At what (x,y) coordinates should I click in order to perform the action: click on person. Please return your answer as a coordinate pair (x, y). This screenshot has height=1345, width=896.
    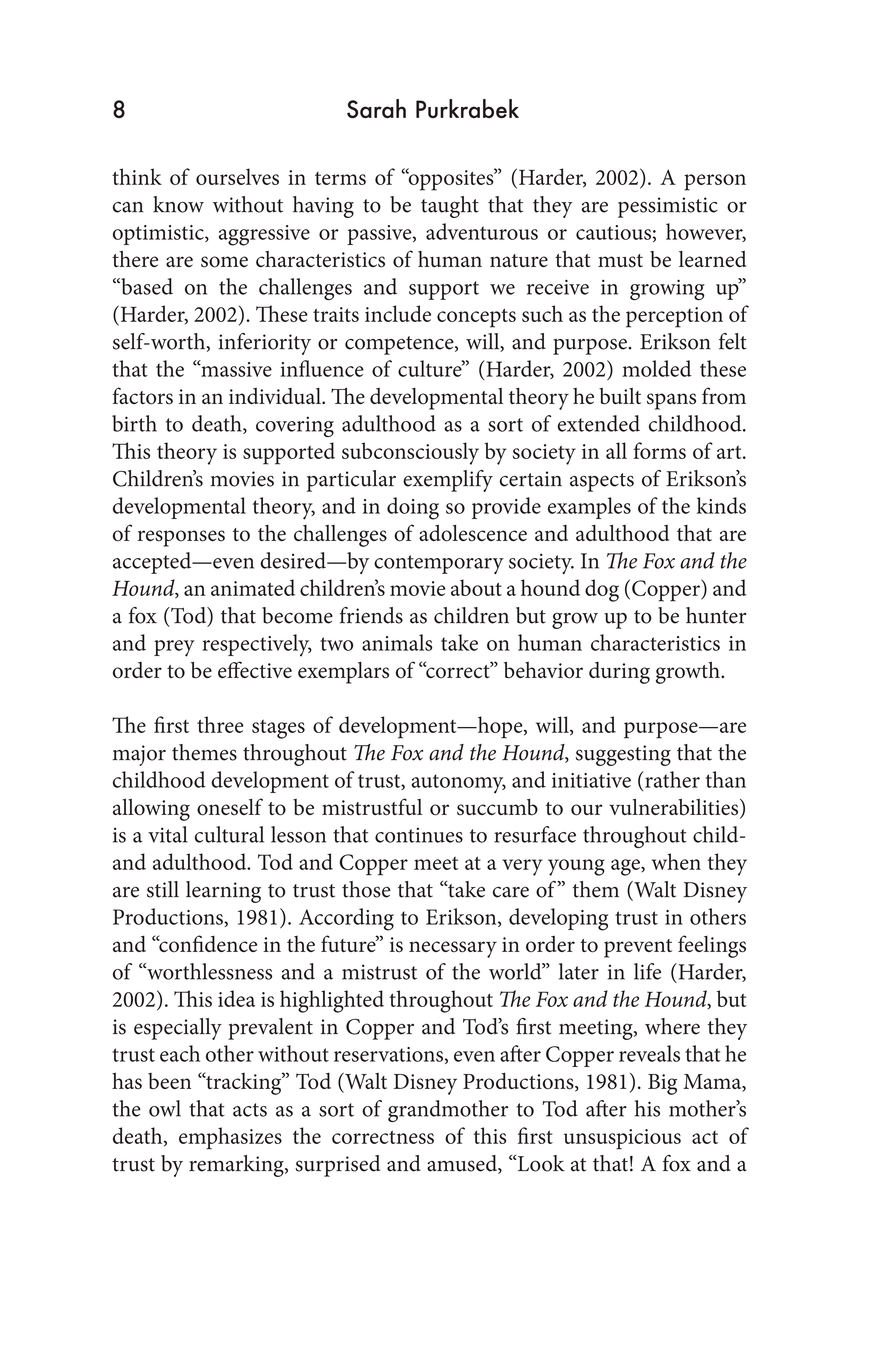
    Looking at the image, I should click on (715, 182).
